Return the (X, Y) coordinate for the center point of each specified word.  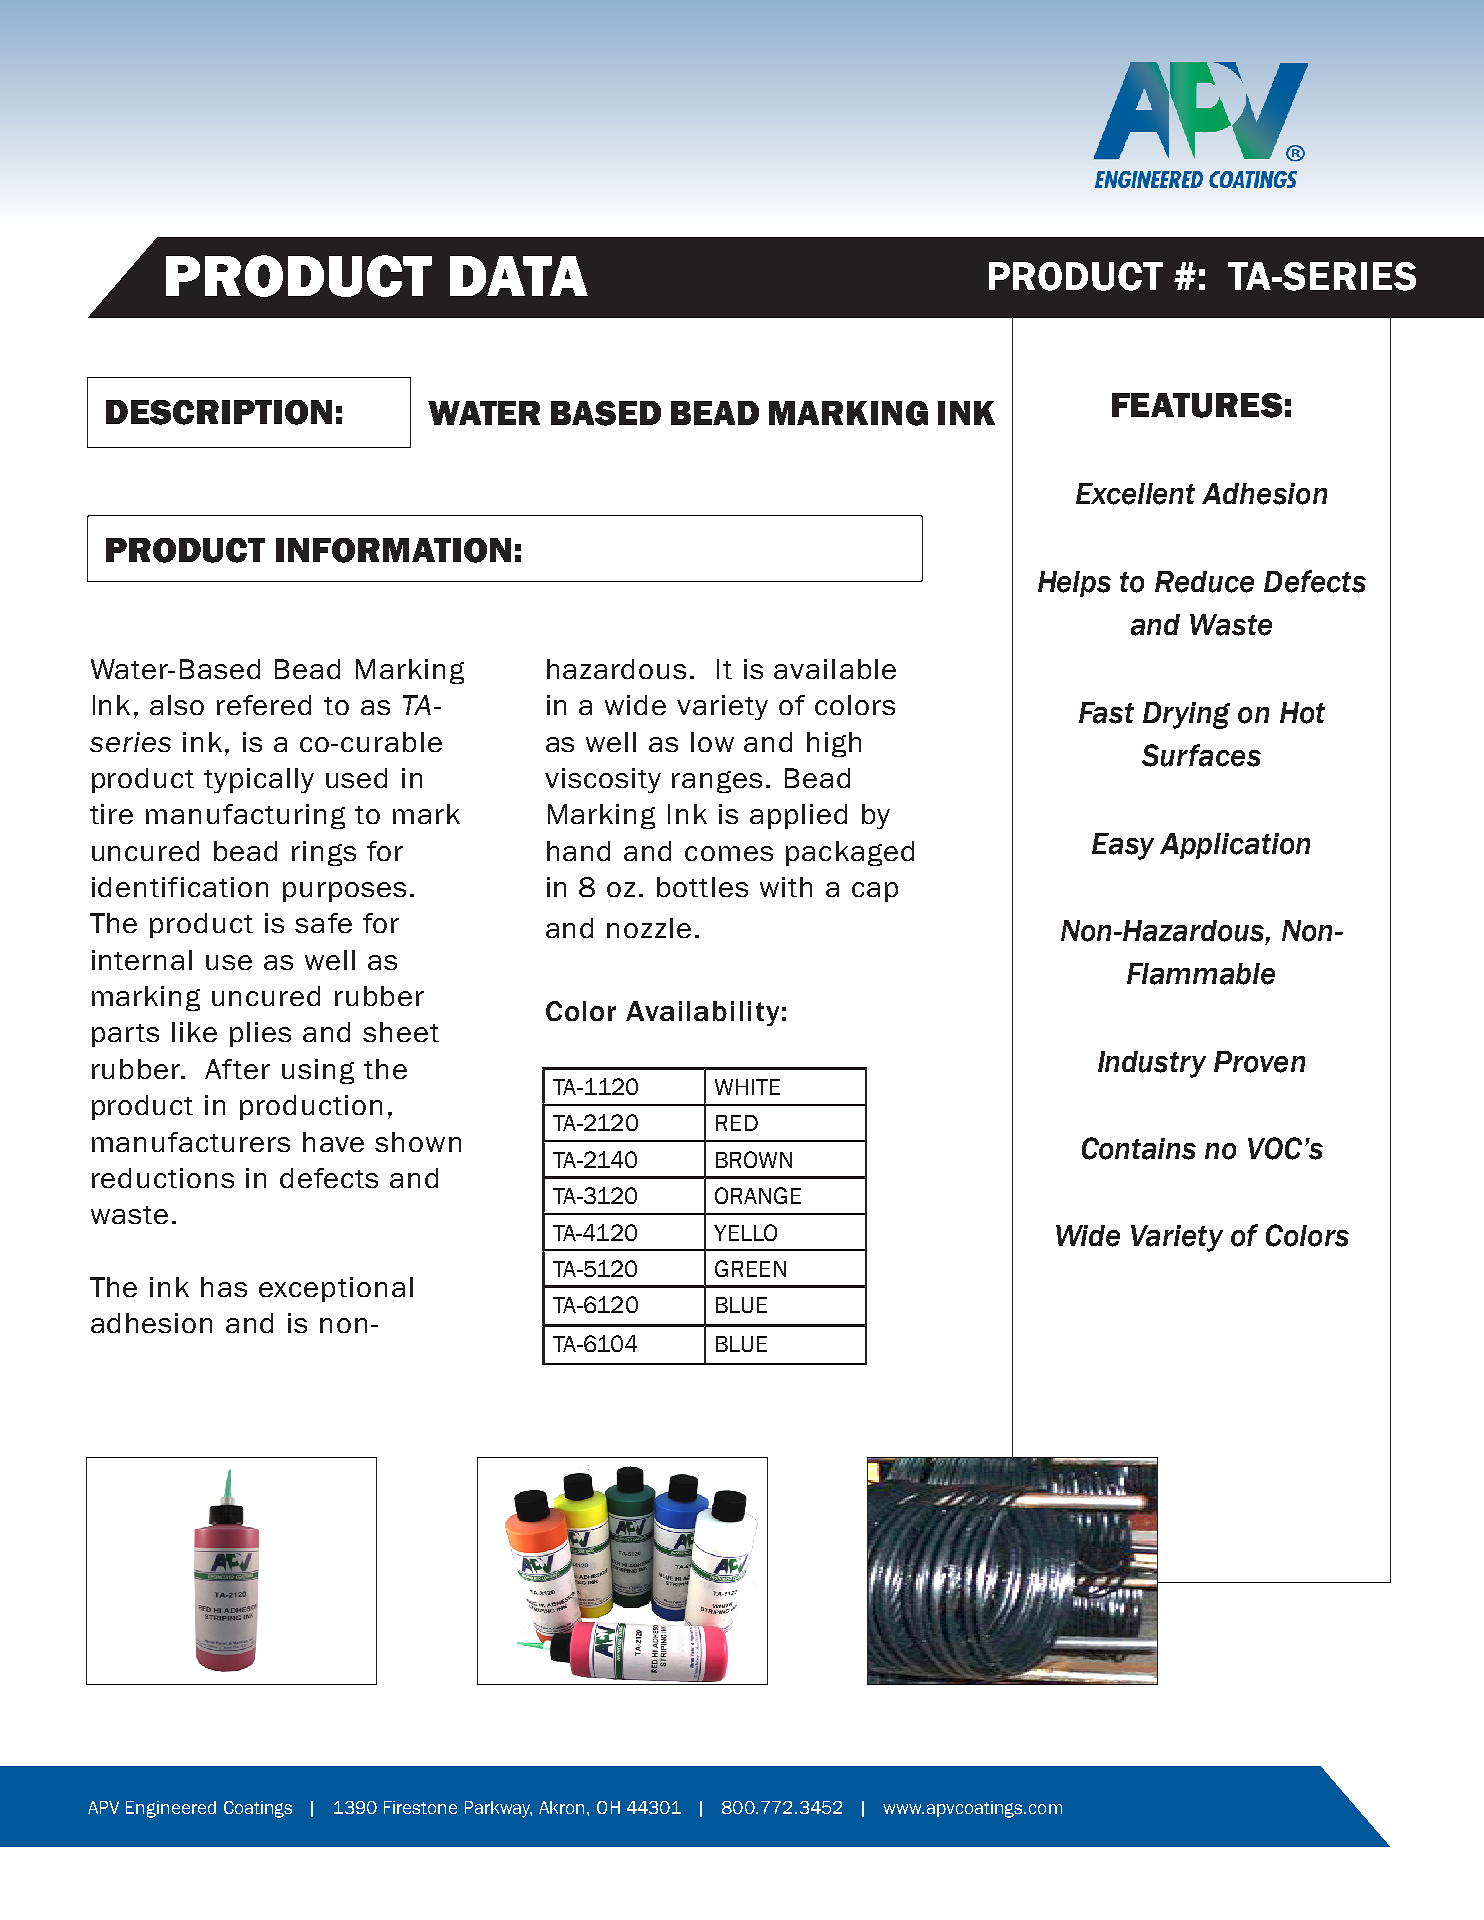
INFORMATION (393, 550)
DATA (519, 276)
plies (260, 1034)
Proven (1259, 1062)
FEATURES (1197, 405)
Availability (702, 1013)
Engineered (171, 1809)
